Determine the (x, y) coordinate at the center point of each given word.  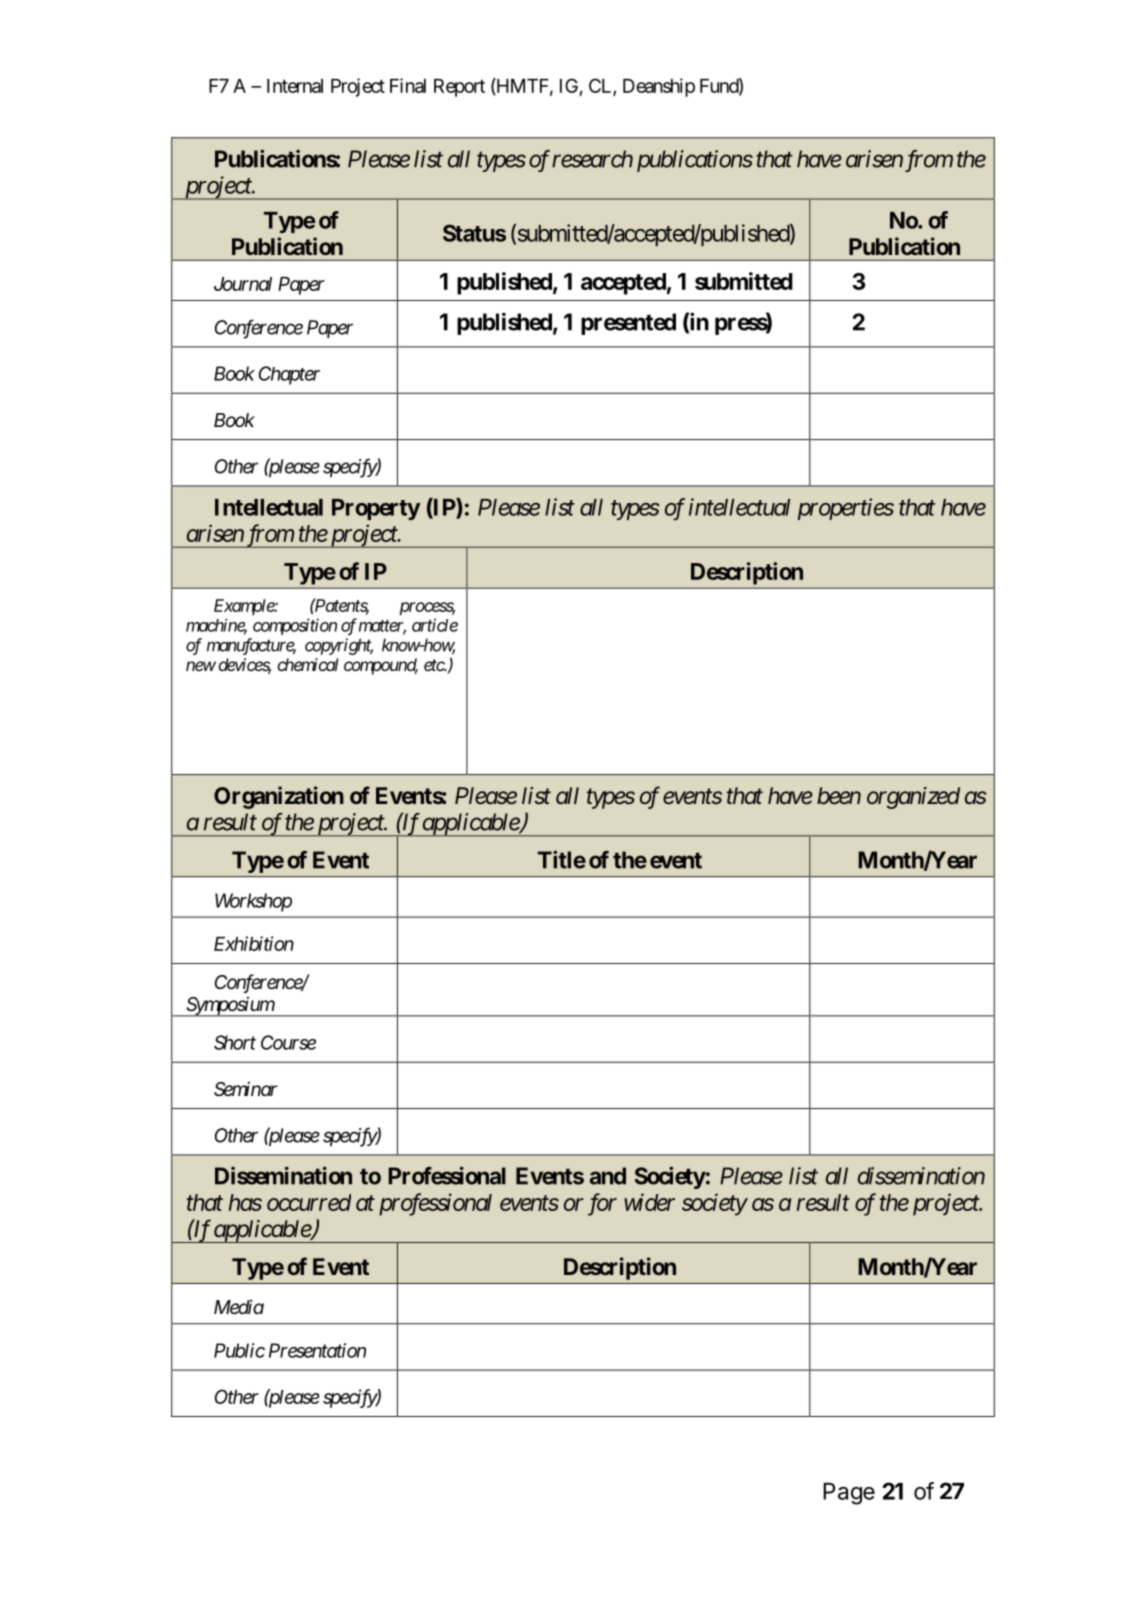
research (592, 159)
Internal (295, 86)
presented (628, 324)
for (602, 1204)
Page (849, 1494)
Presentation (317, 1350)
